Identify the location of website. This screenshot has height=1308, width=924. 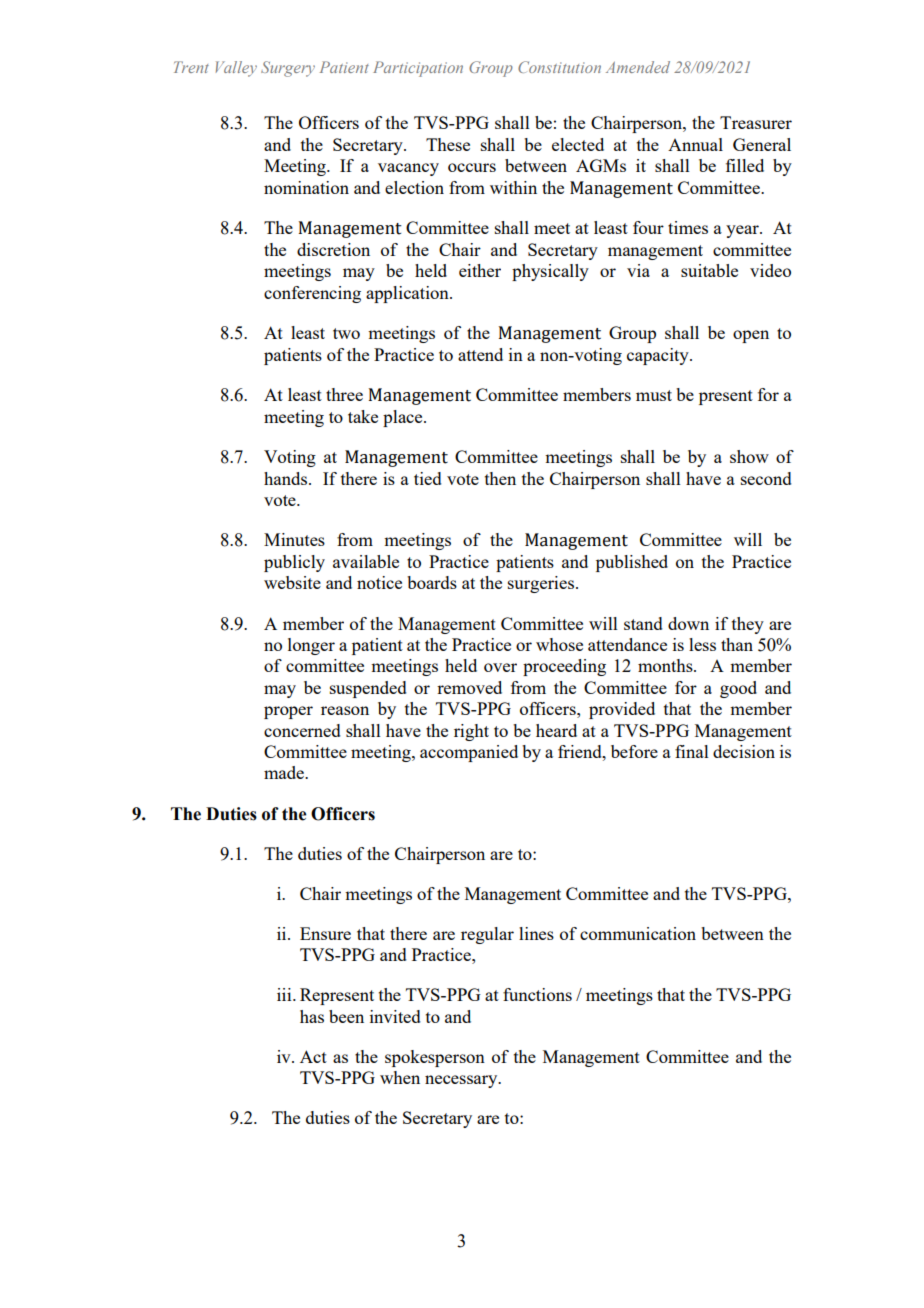
(292, 582).
